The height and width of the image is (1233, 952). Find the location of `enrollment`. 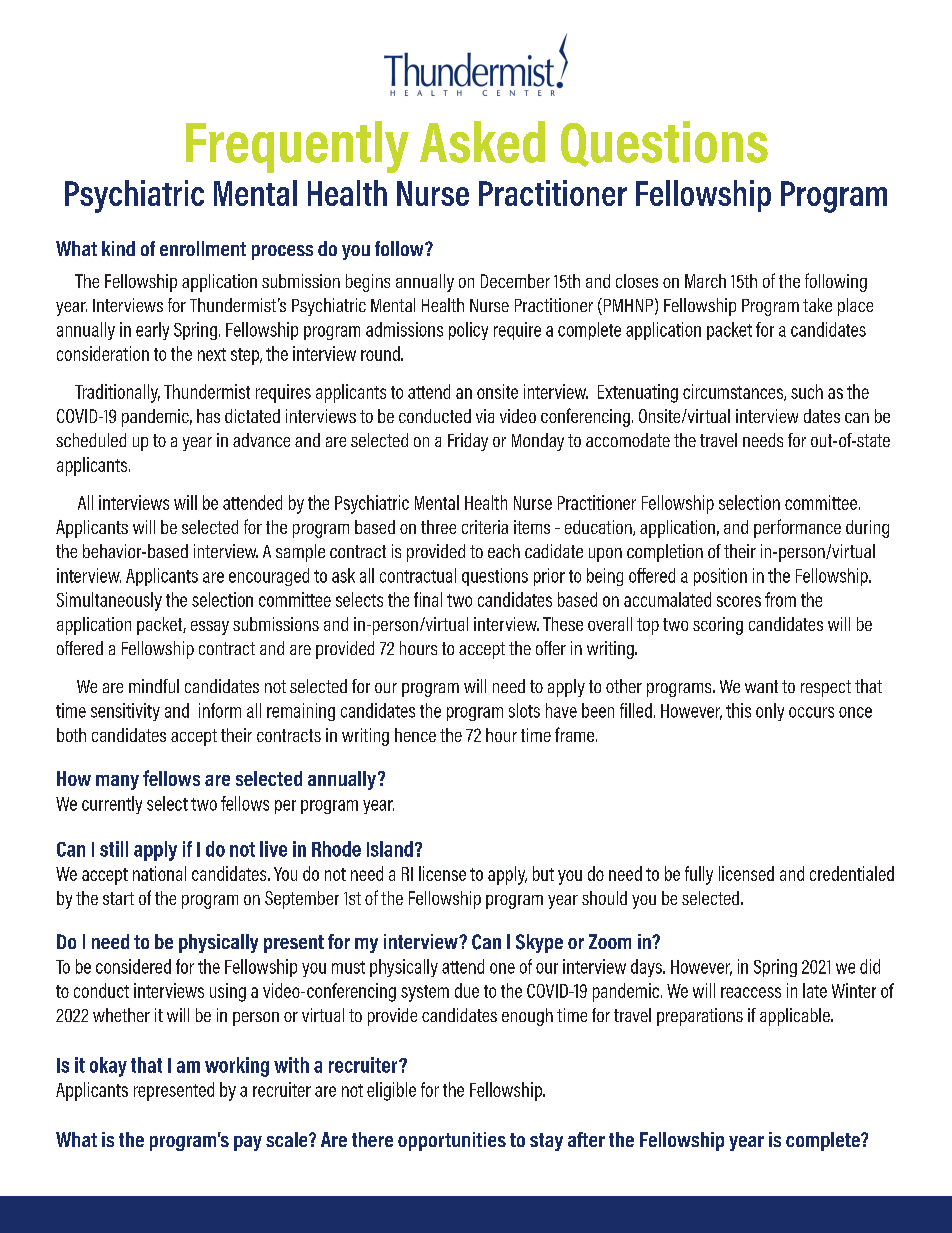

enrollment is located at coordinates (203, 248).
